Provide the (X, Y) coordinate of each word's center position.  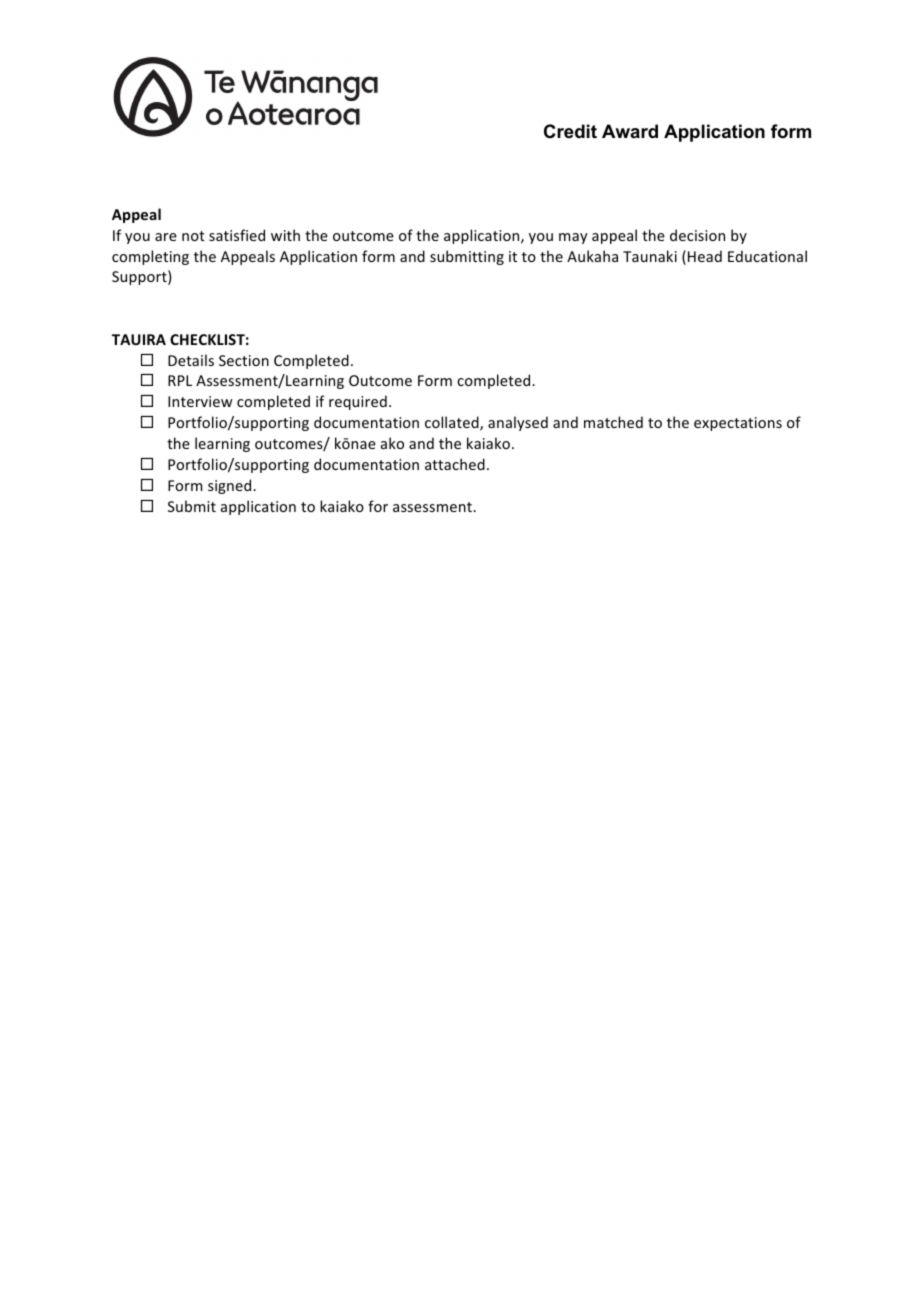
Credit (570, 131)
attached (455, 464)
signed (231, 486)
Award (630, 131)
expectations (738, 424)
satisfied (237, 235)
